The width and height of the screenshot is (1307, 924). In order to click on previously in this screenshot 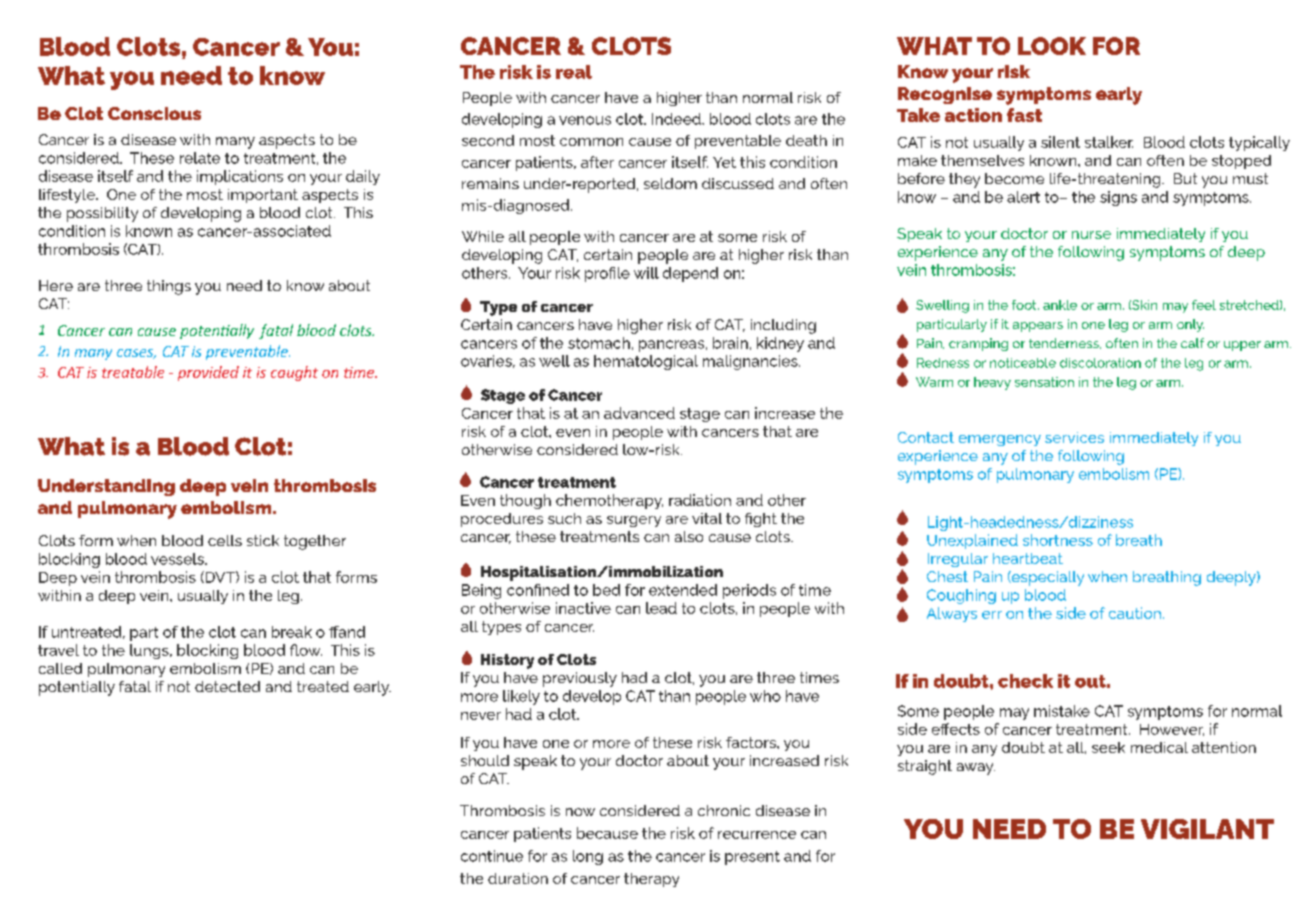, I will do `click(580, 679)`.
